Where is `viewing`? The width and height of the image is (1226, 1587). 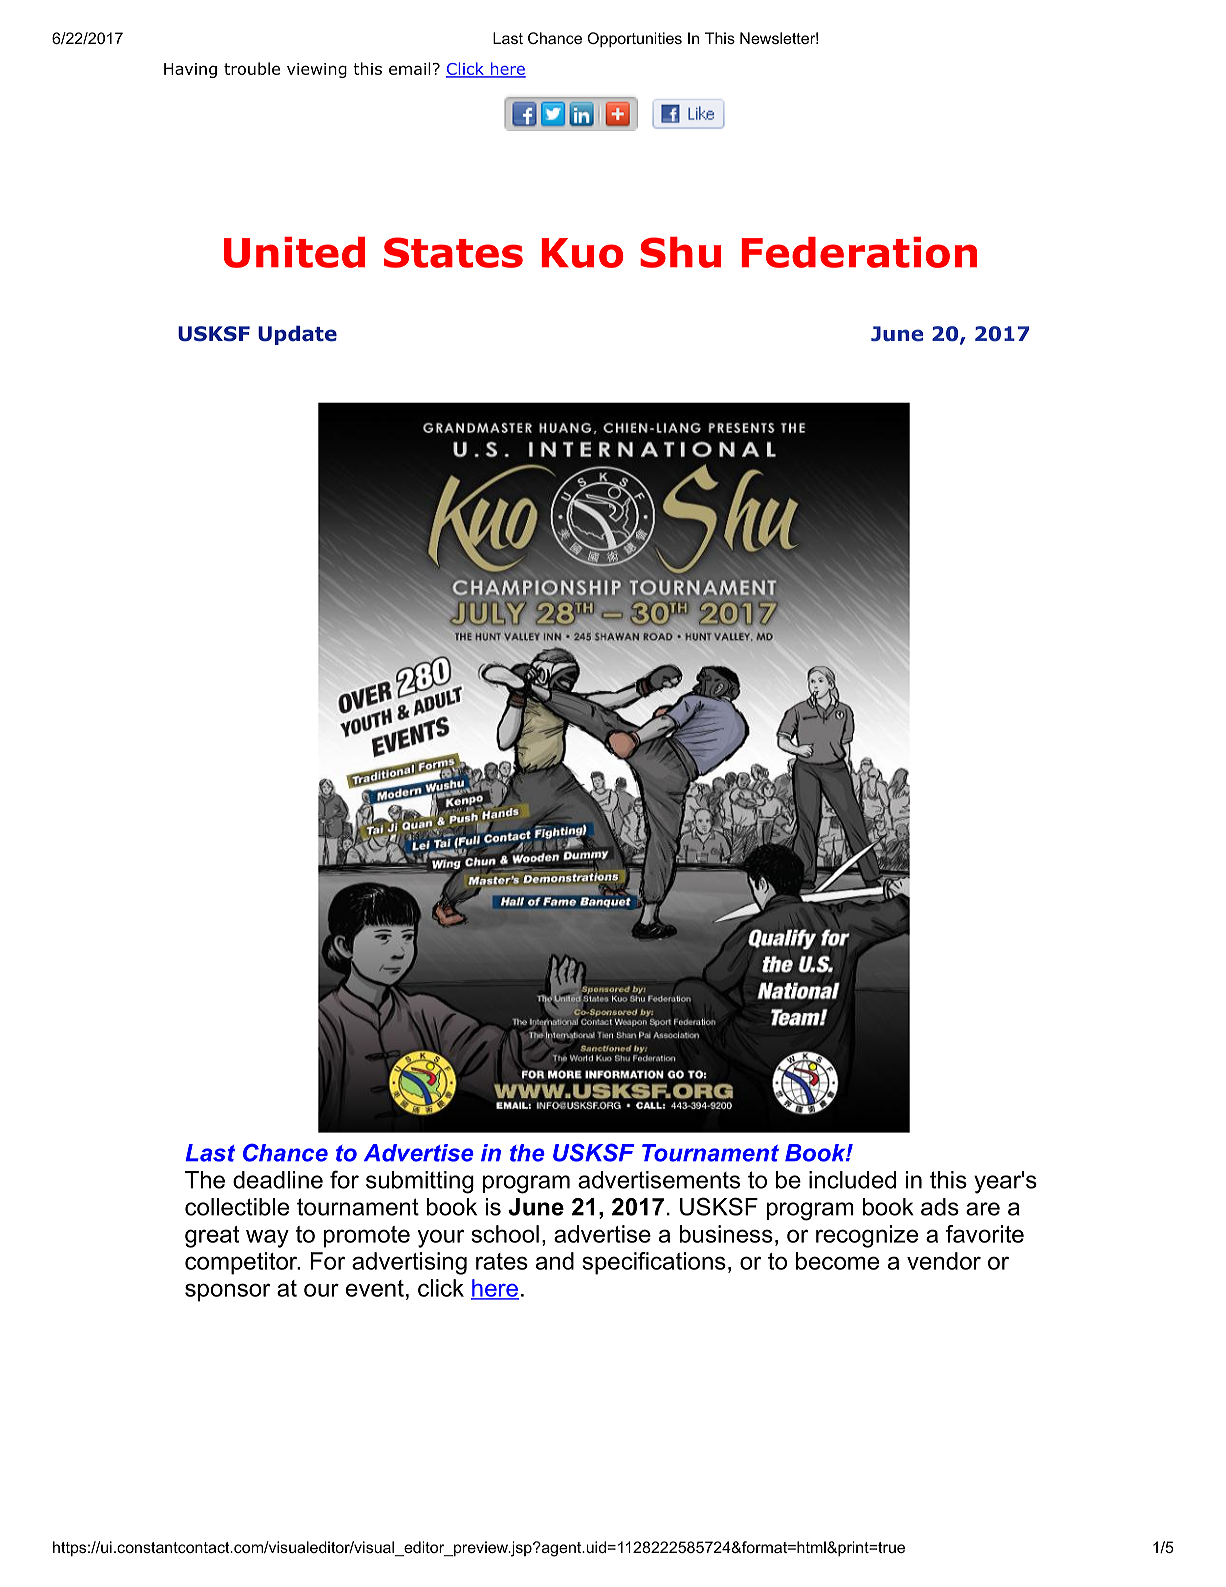 viewing is located at coordinates (317, 70).
